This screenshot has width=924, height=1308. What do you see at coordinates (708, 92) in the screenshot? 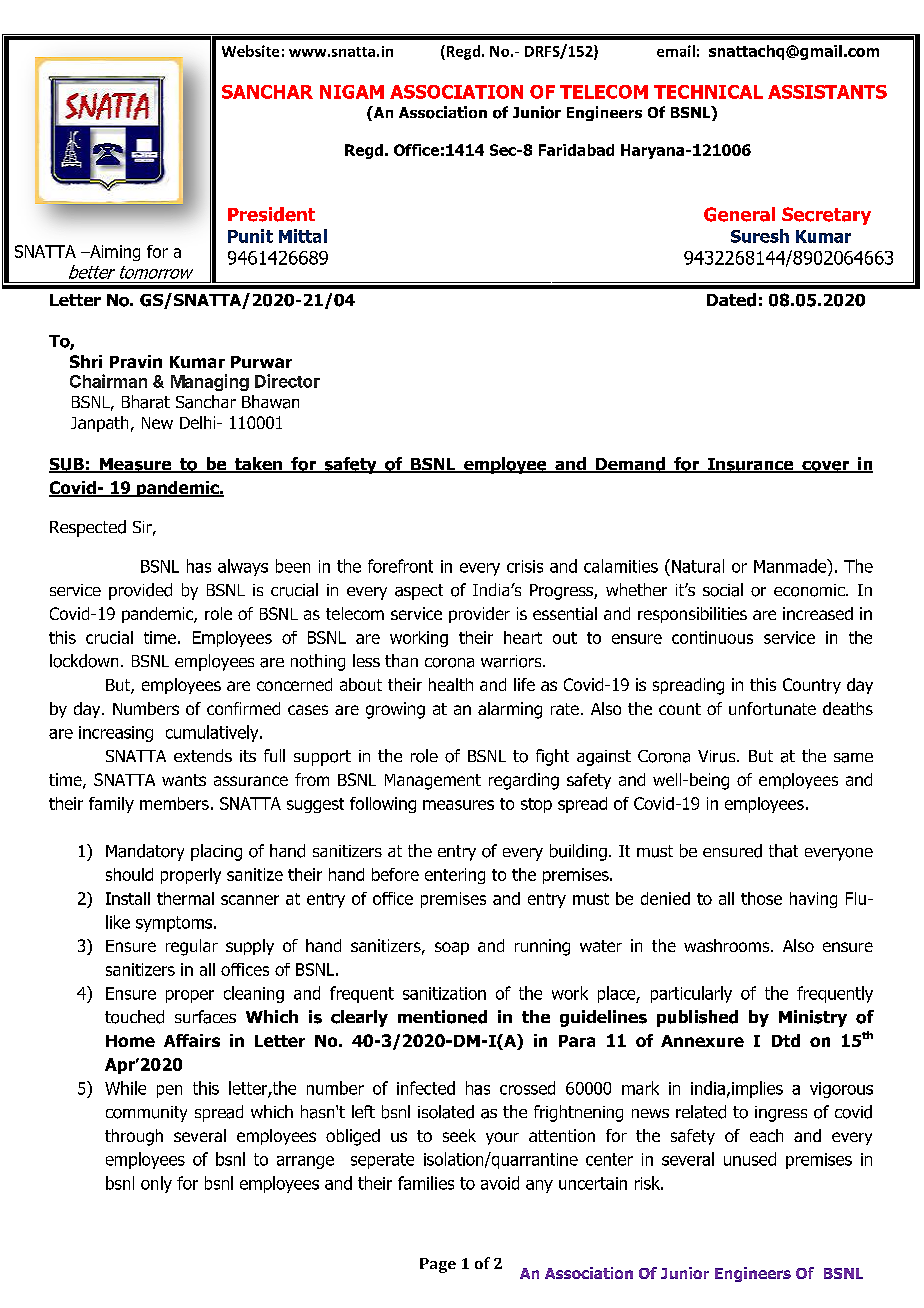
I see `TECHNICAL` at bounding box center [708, 92].
